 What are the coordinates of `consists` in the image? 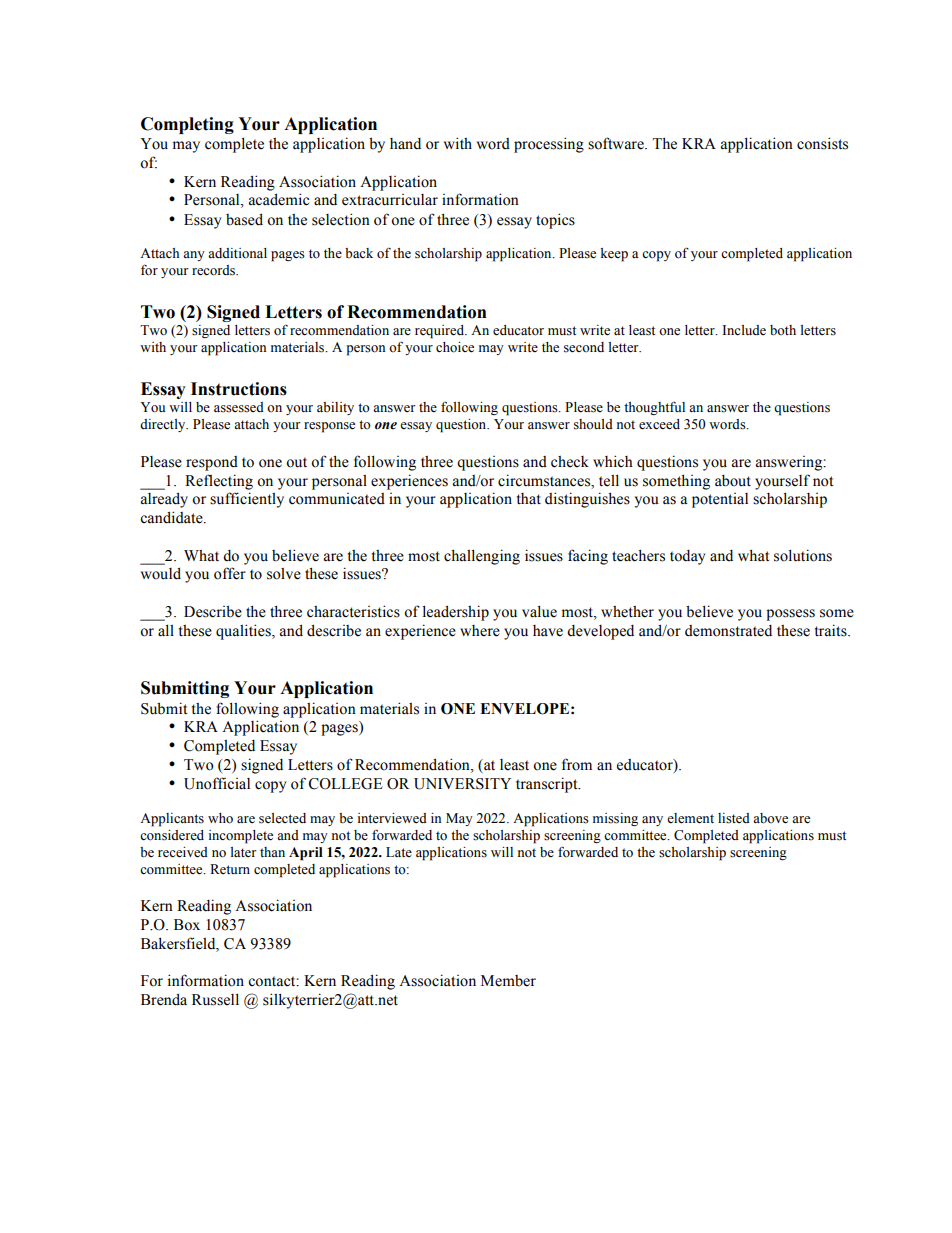 It's located at (822, 143).
